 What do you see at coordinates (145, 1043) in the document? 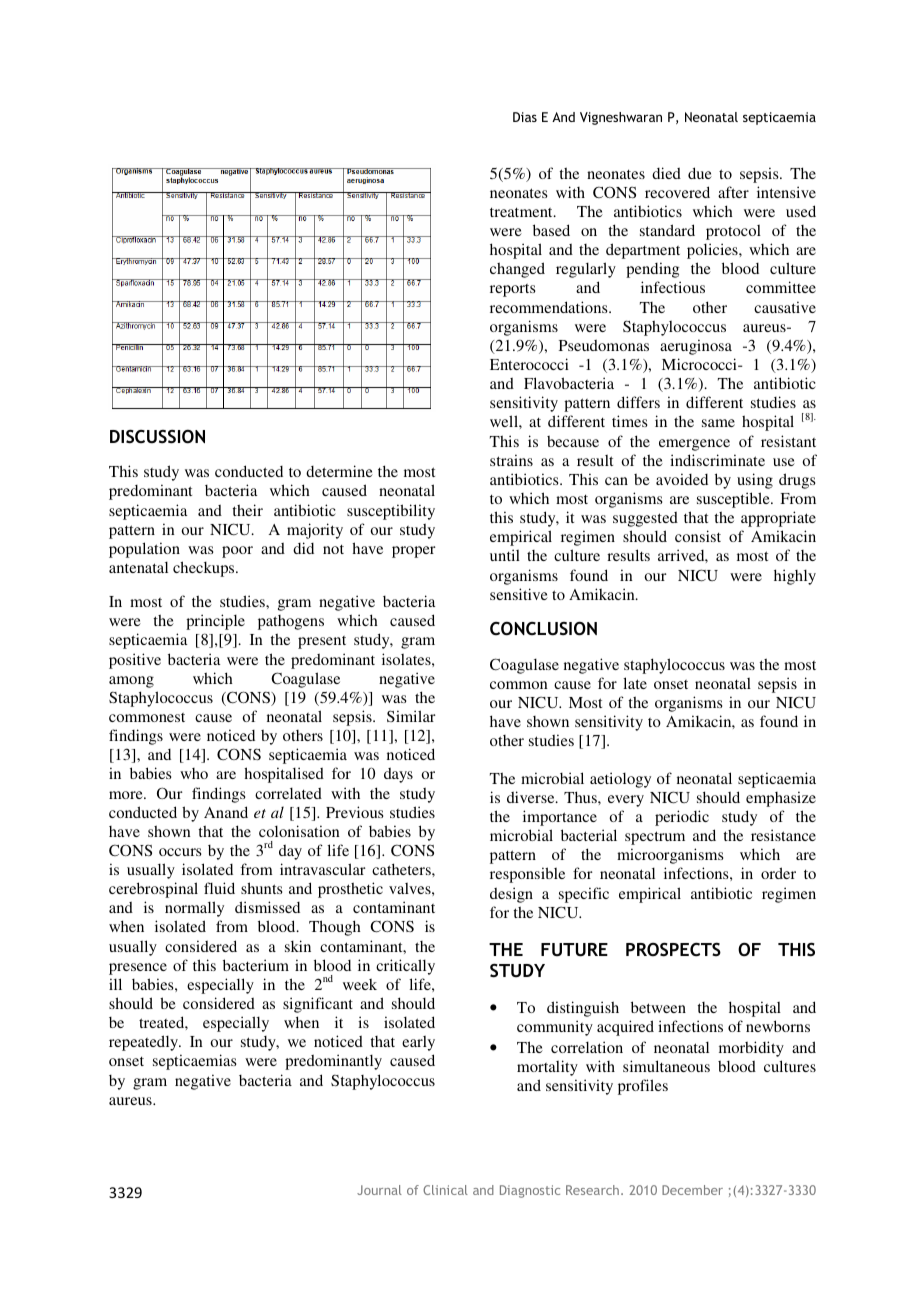
I see `repeatedly` at bounding box center [145, 1043].
